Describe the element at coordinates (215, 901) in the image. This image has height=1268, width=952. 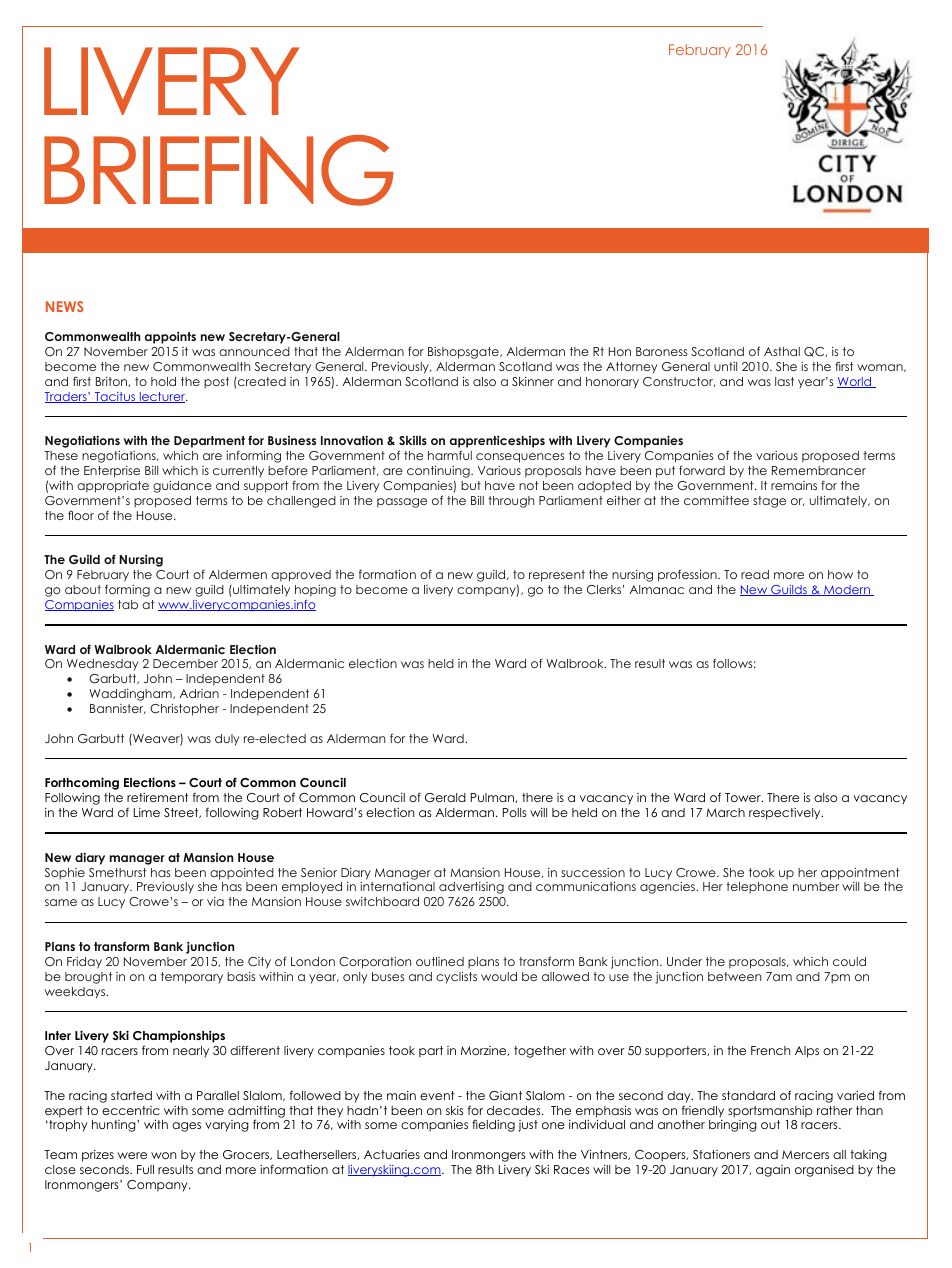
I see `via` at that location.
